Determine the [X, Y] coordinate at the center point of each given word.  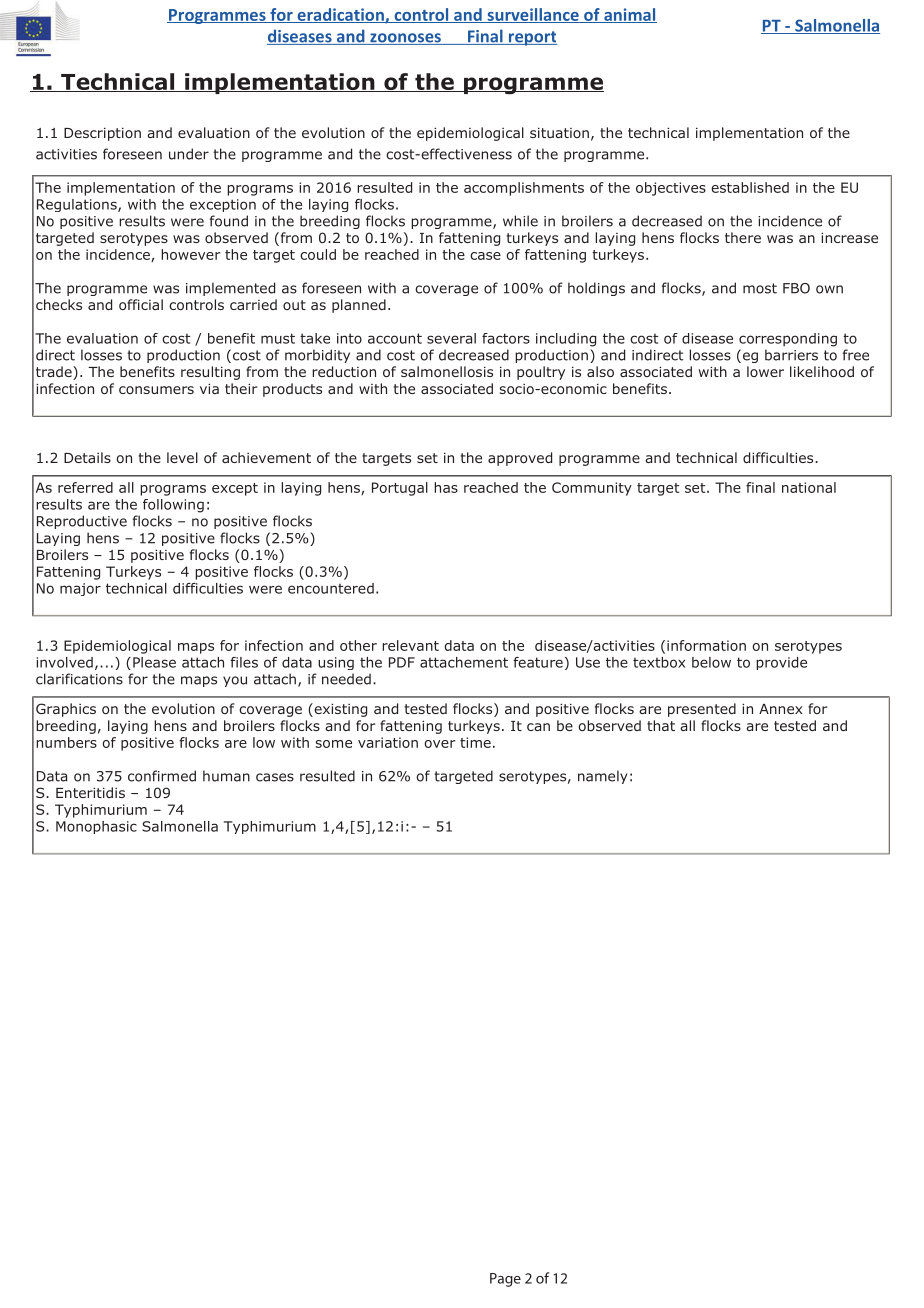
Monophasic [96, 827]
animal [629, 15]
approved [520, 459]
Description [102, 134]
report [532, 38]
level [182, 457]
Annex [781, 709]
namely [603, 777]
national [809, 487]
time [475, 742]
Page [505, 1280]
